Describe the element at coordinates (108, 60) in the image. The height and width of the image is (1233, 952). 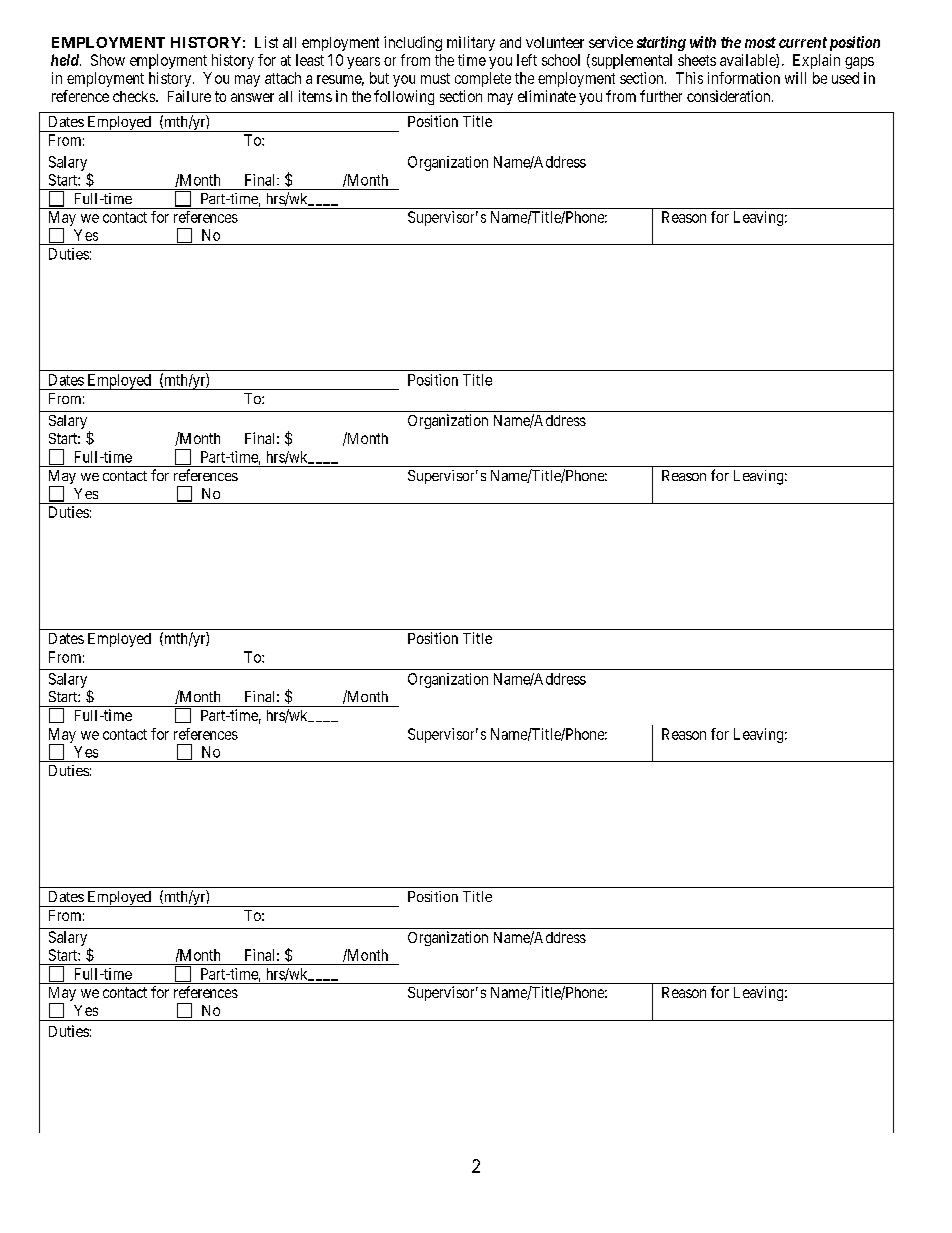
I see `Show` at that location.
